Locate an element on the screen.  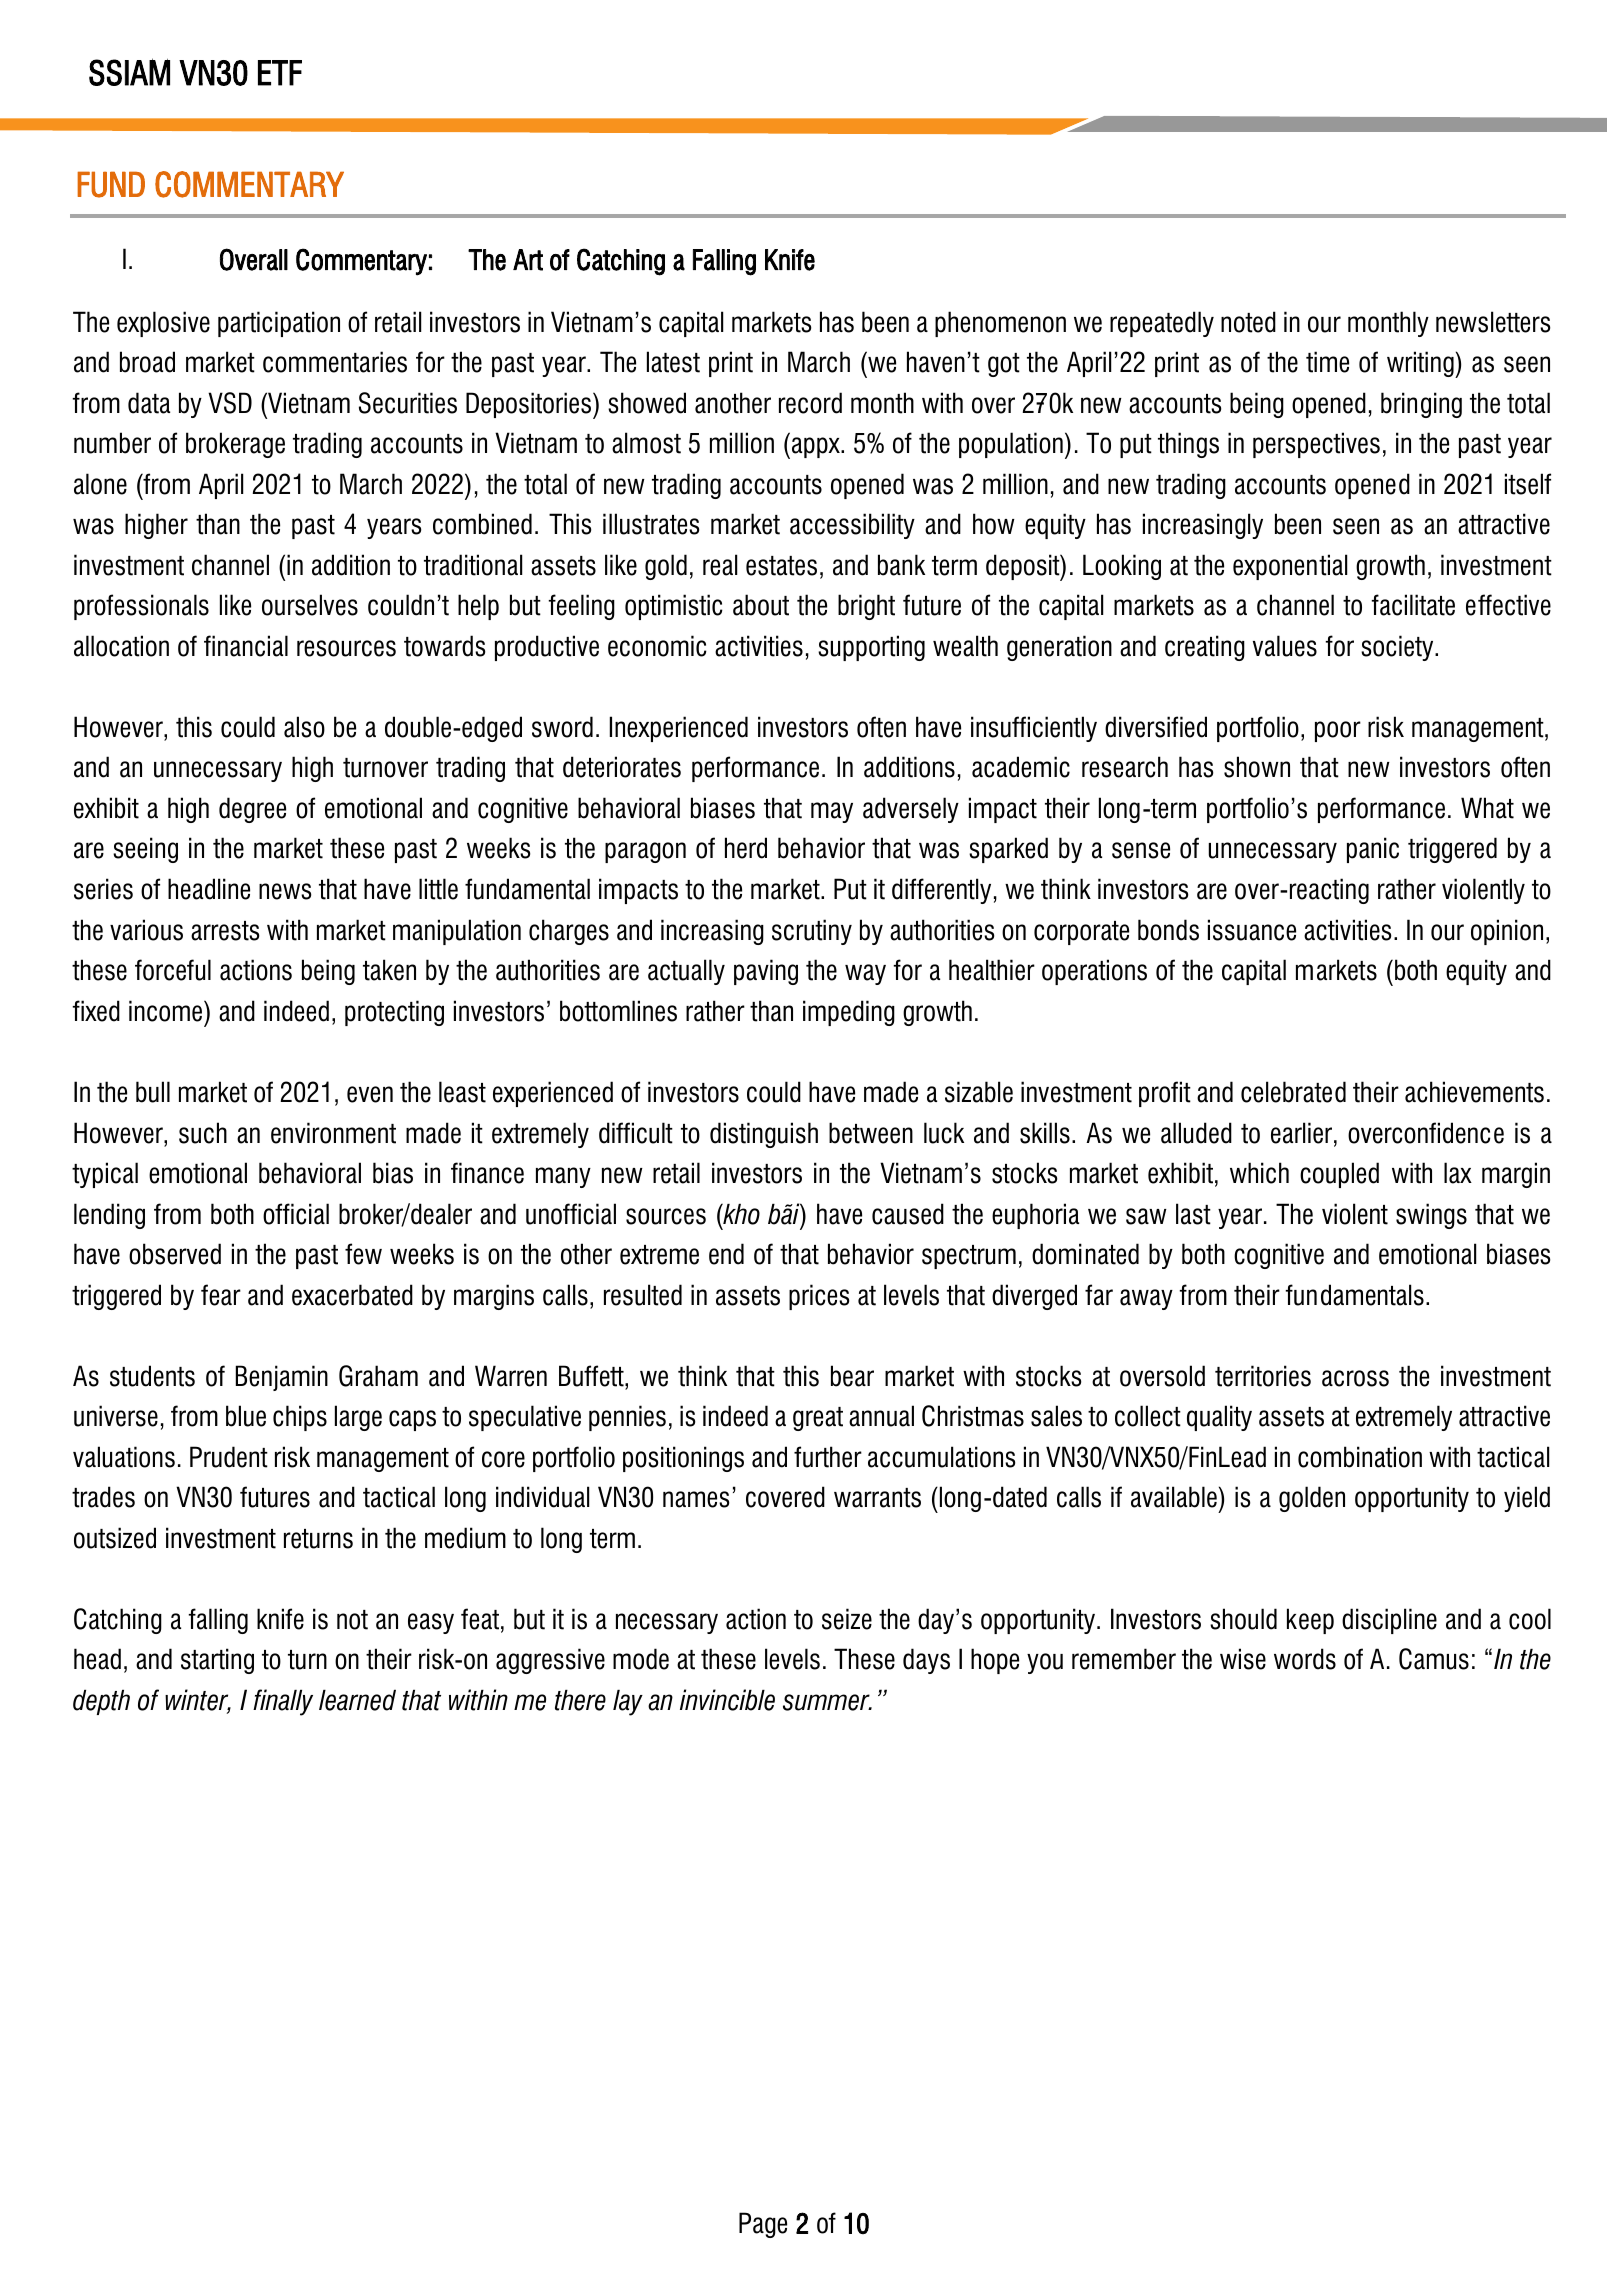
words is located at coordinates (1305, 1659).
